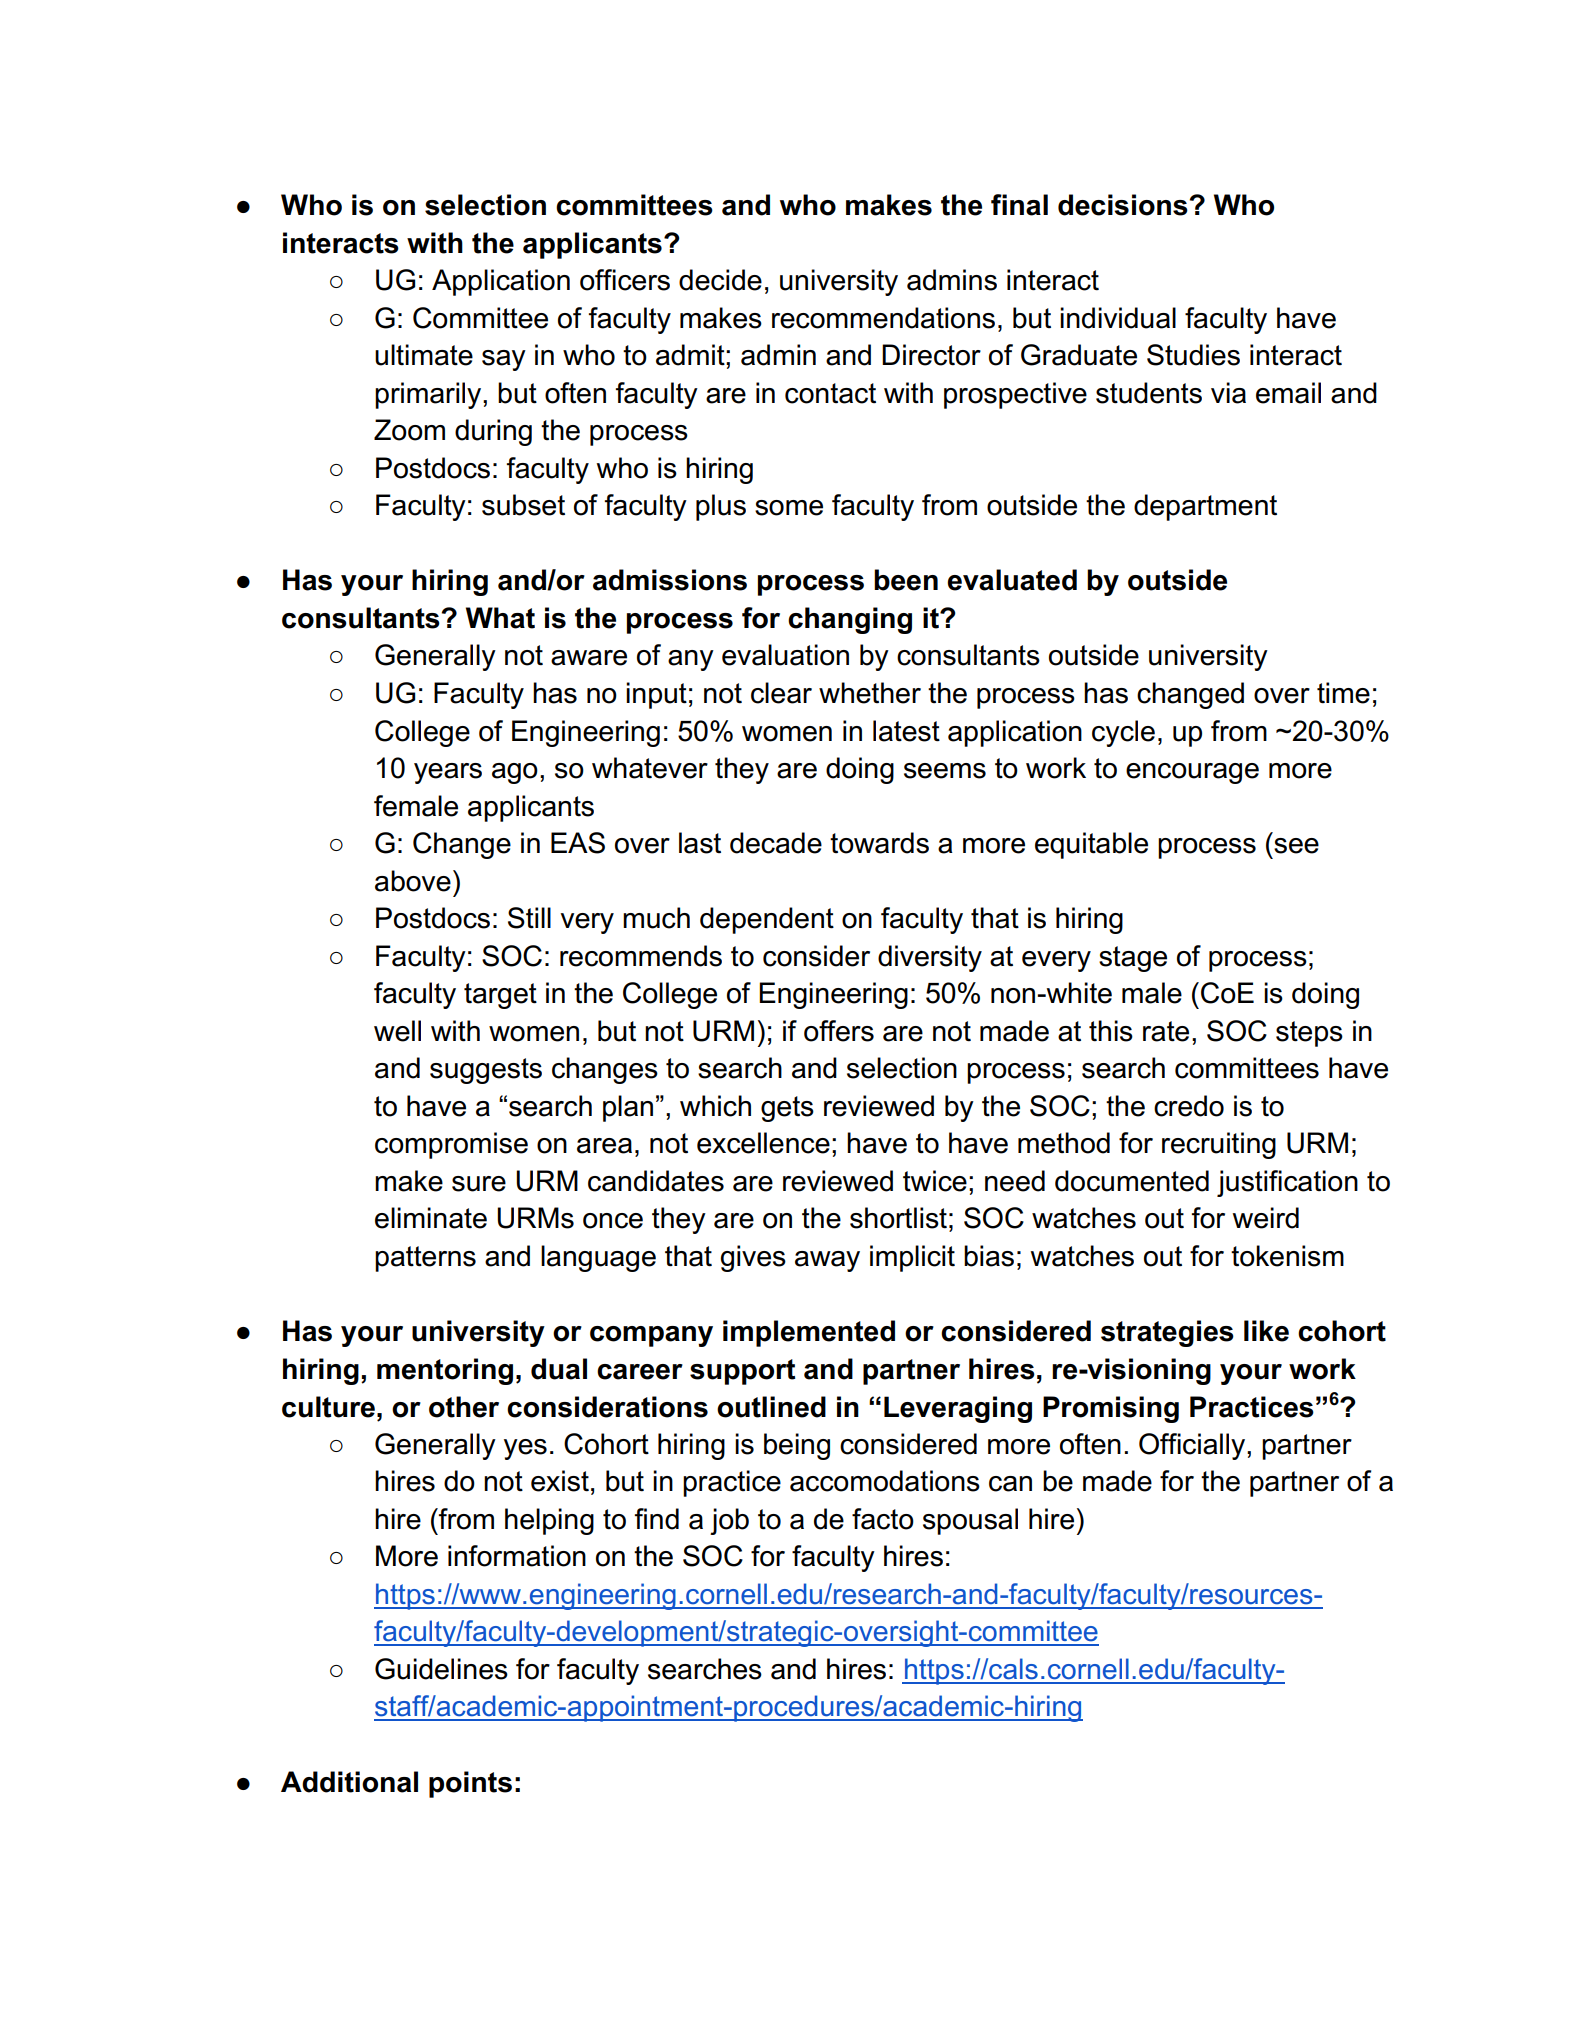 The height and width of the screenshot is (2044, 1580). I want to click on ultimate, so click(424, 355).
